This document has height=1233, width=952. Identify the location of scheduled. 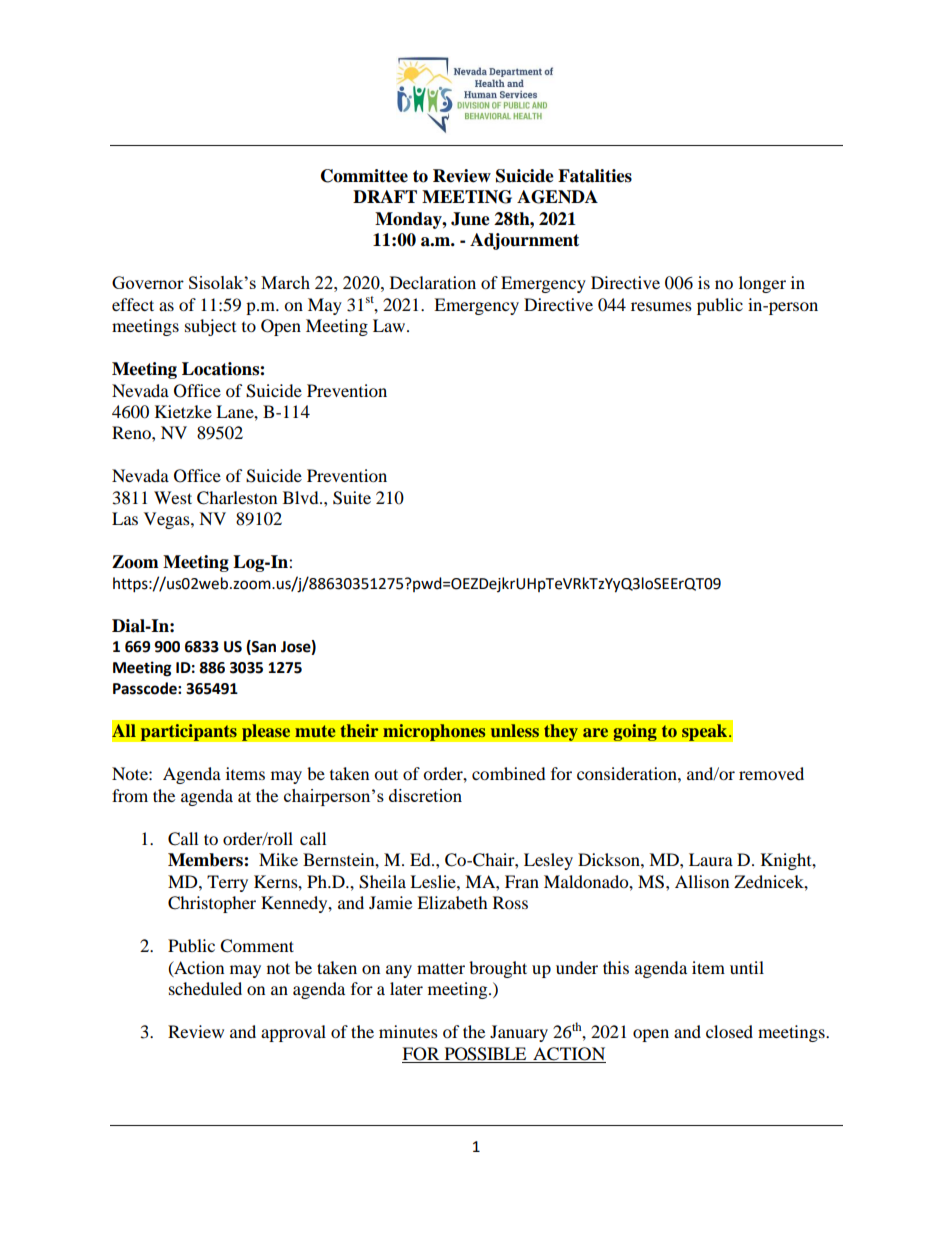
(205, 988).
